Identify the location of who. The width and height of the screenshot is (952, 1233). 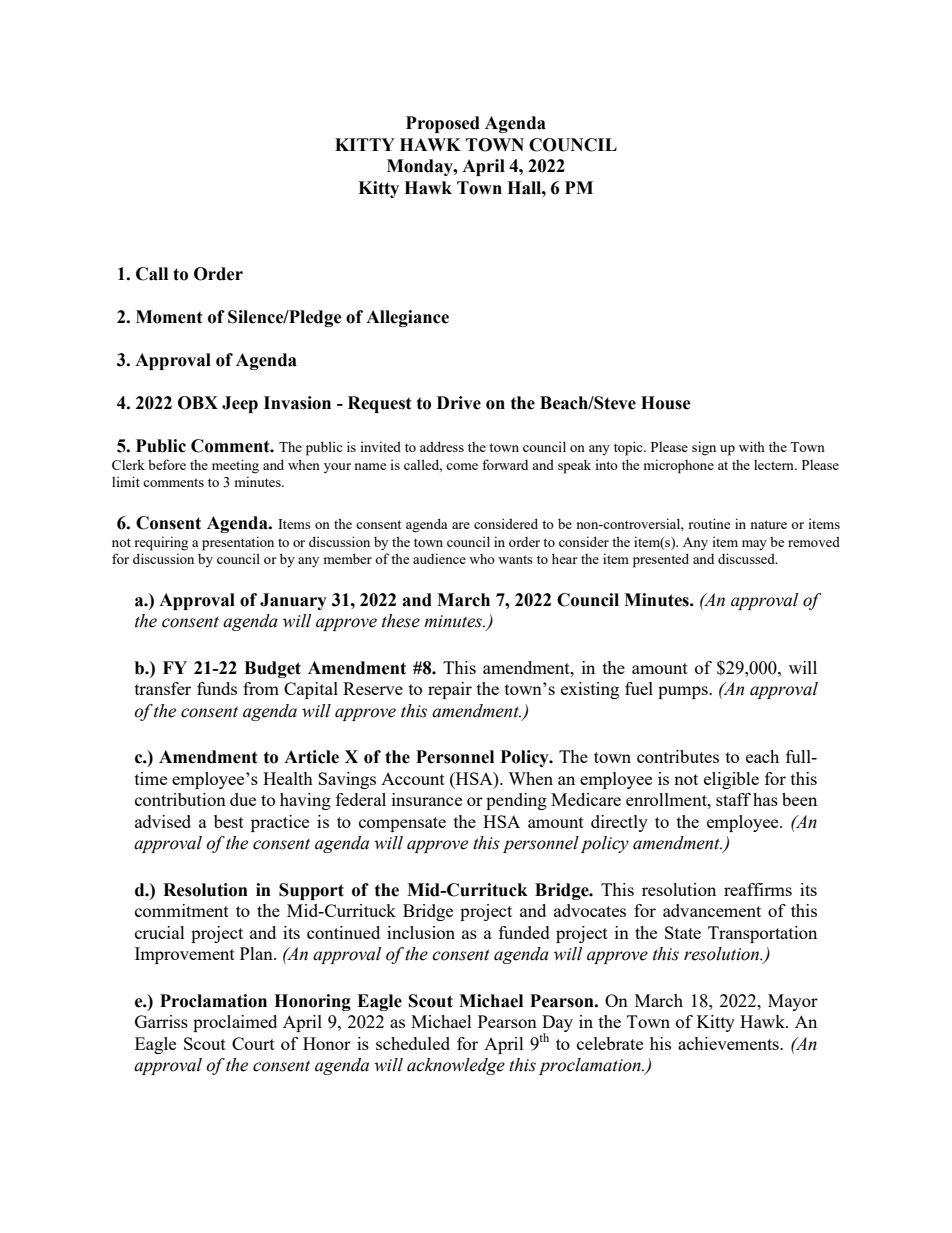
(482, 559).
